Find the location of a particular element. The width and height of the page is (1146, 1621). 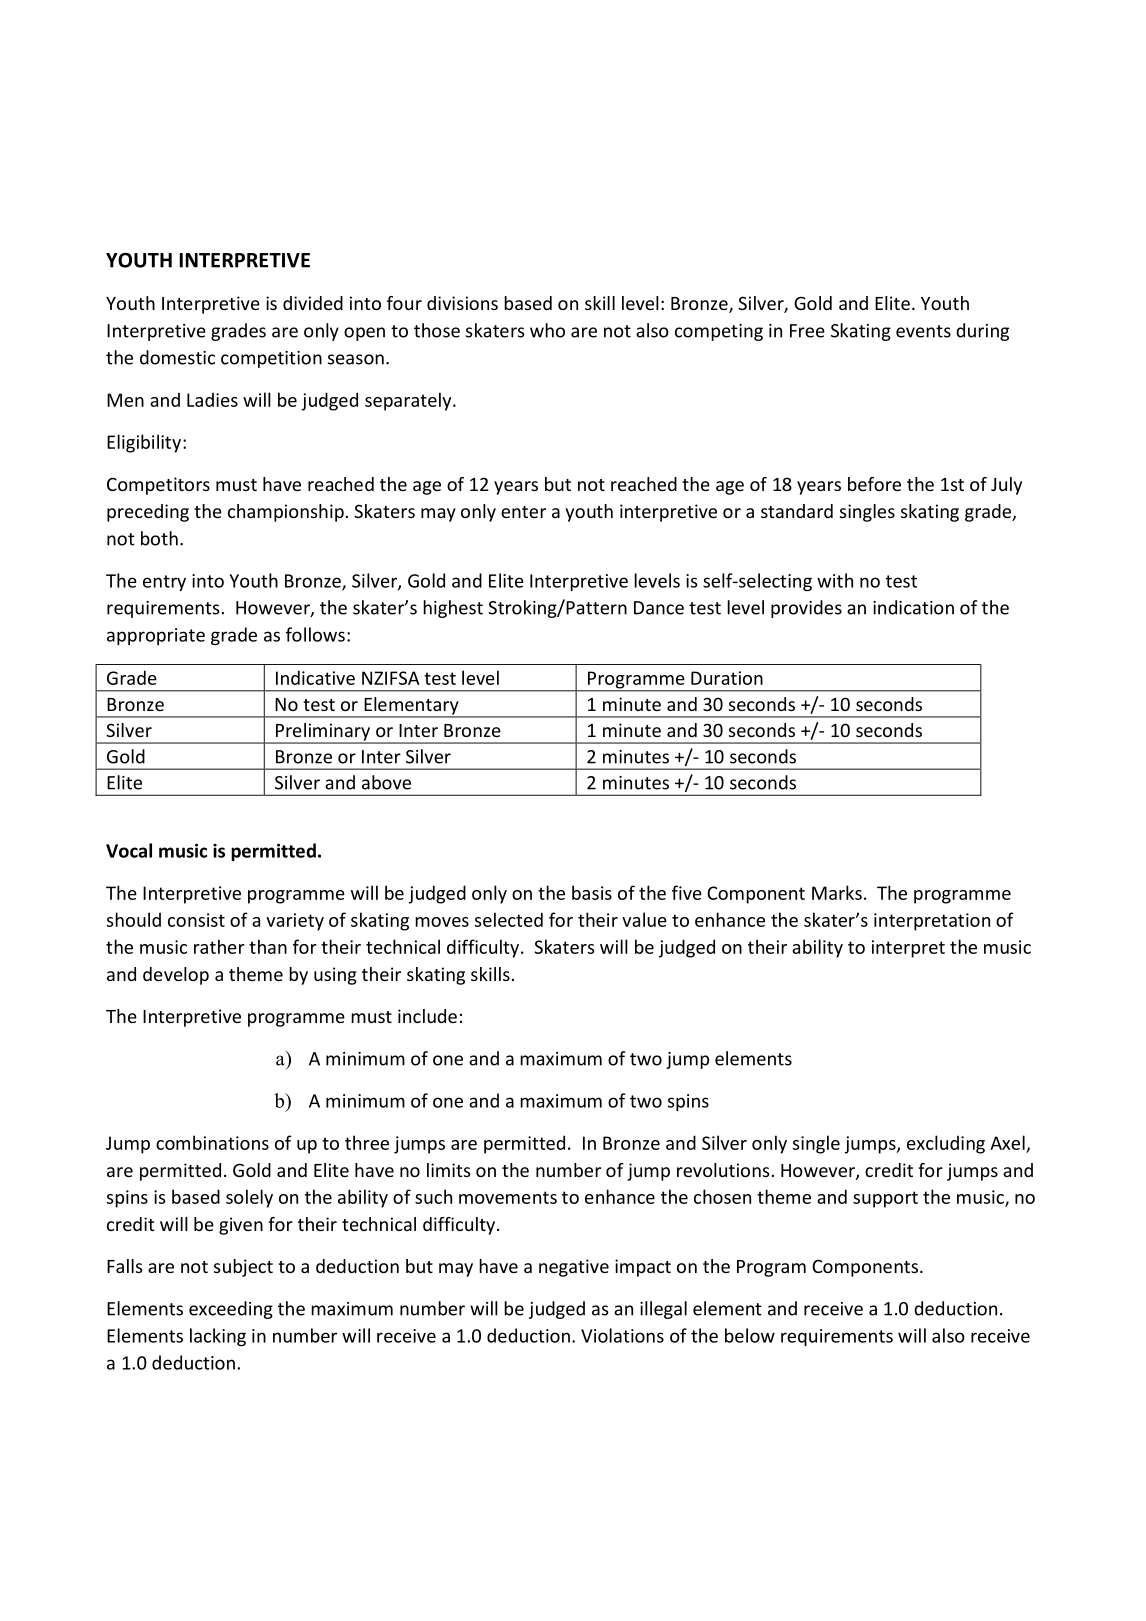

exceeding is located at coordinates (231, 1310).
